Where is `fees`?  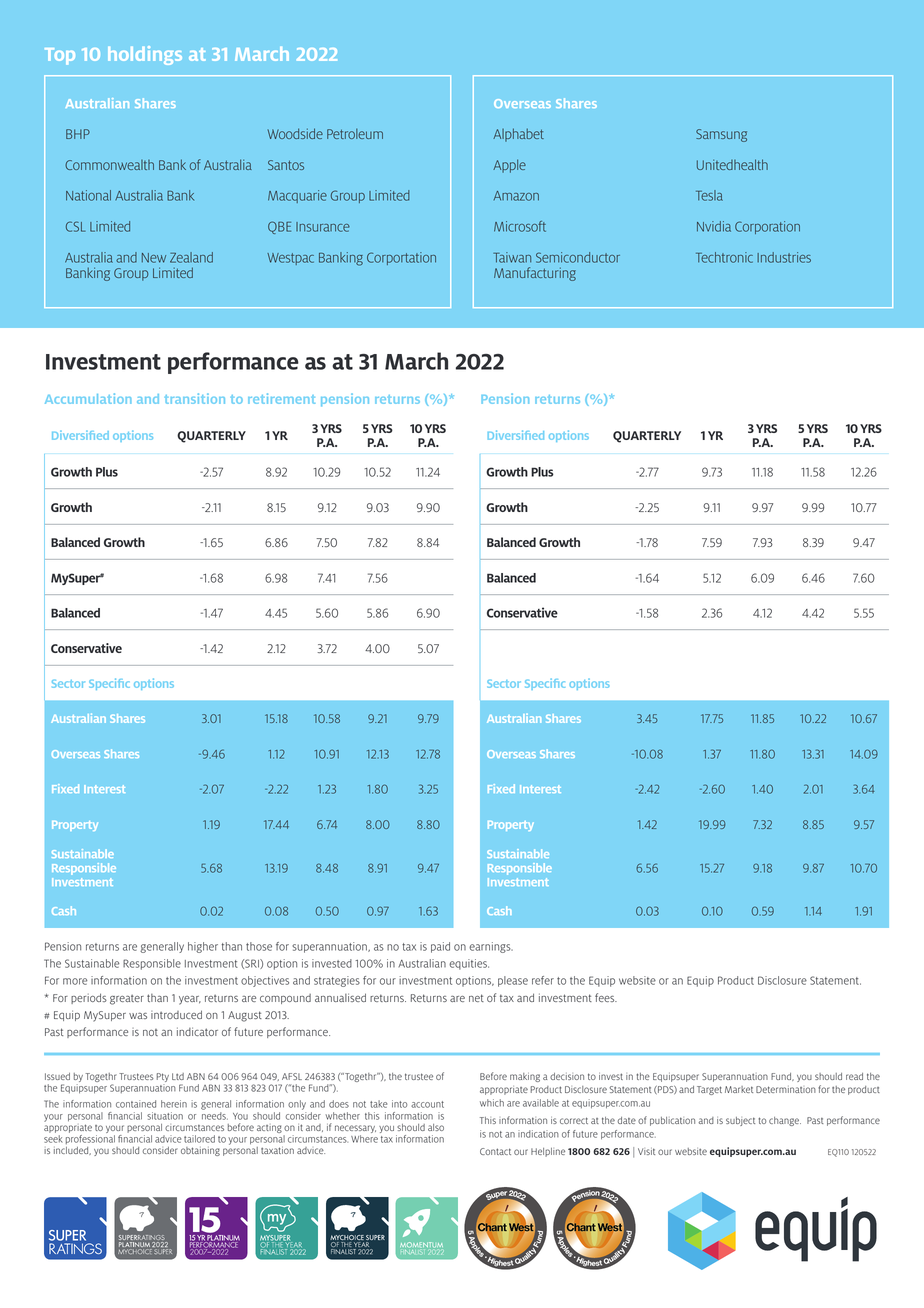 fees is located at coordinates (606, 997).
